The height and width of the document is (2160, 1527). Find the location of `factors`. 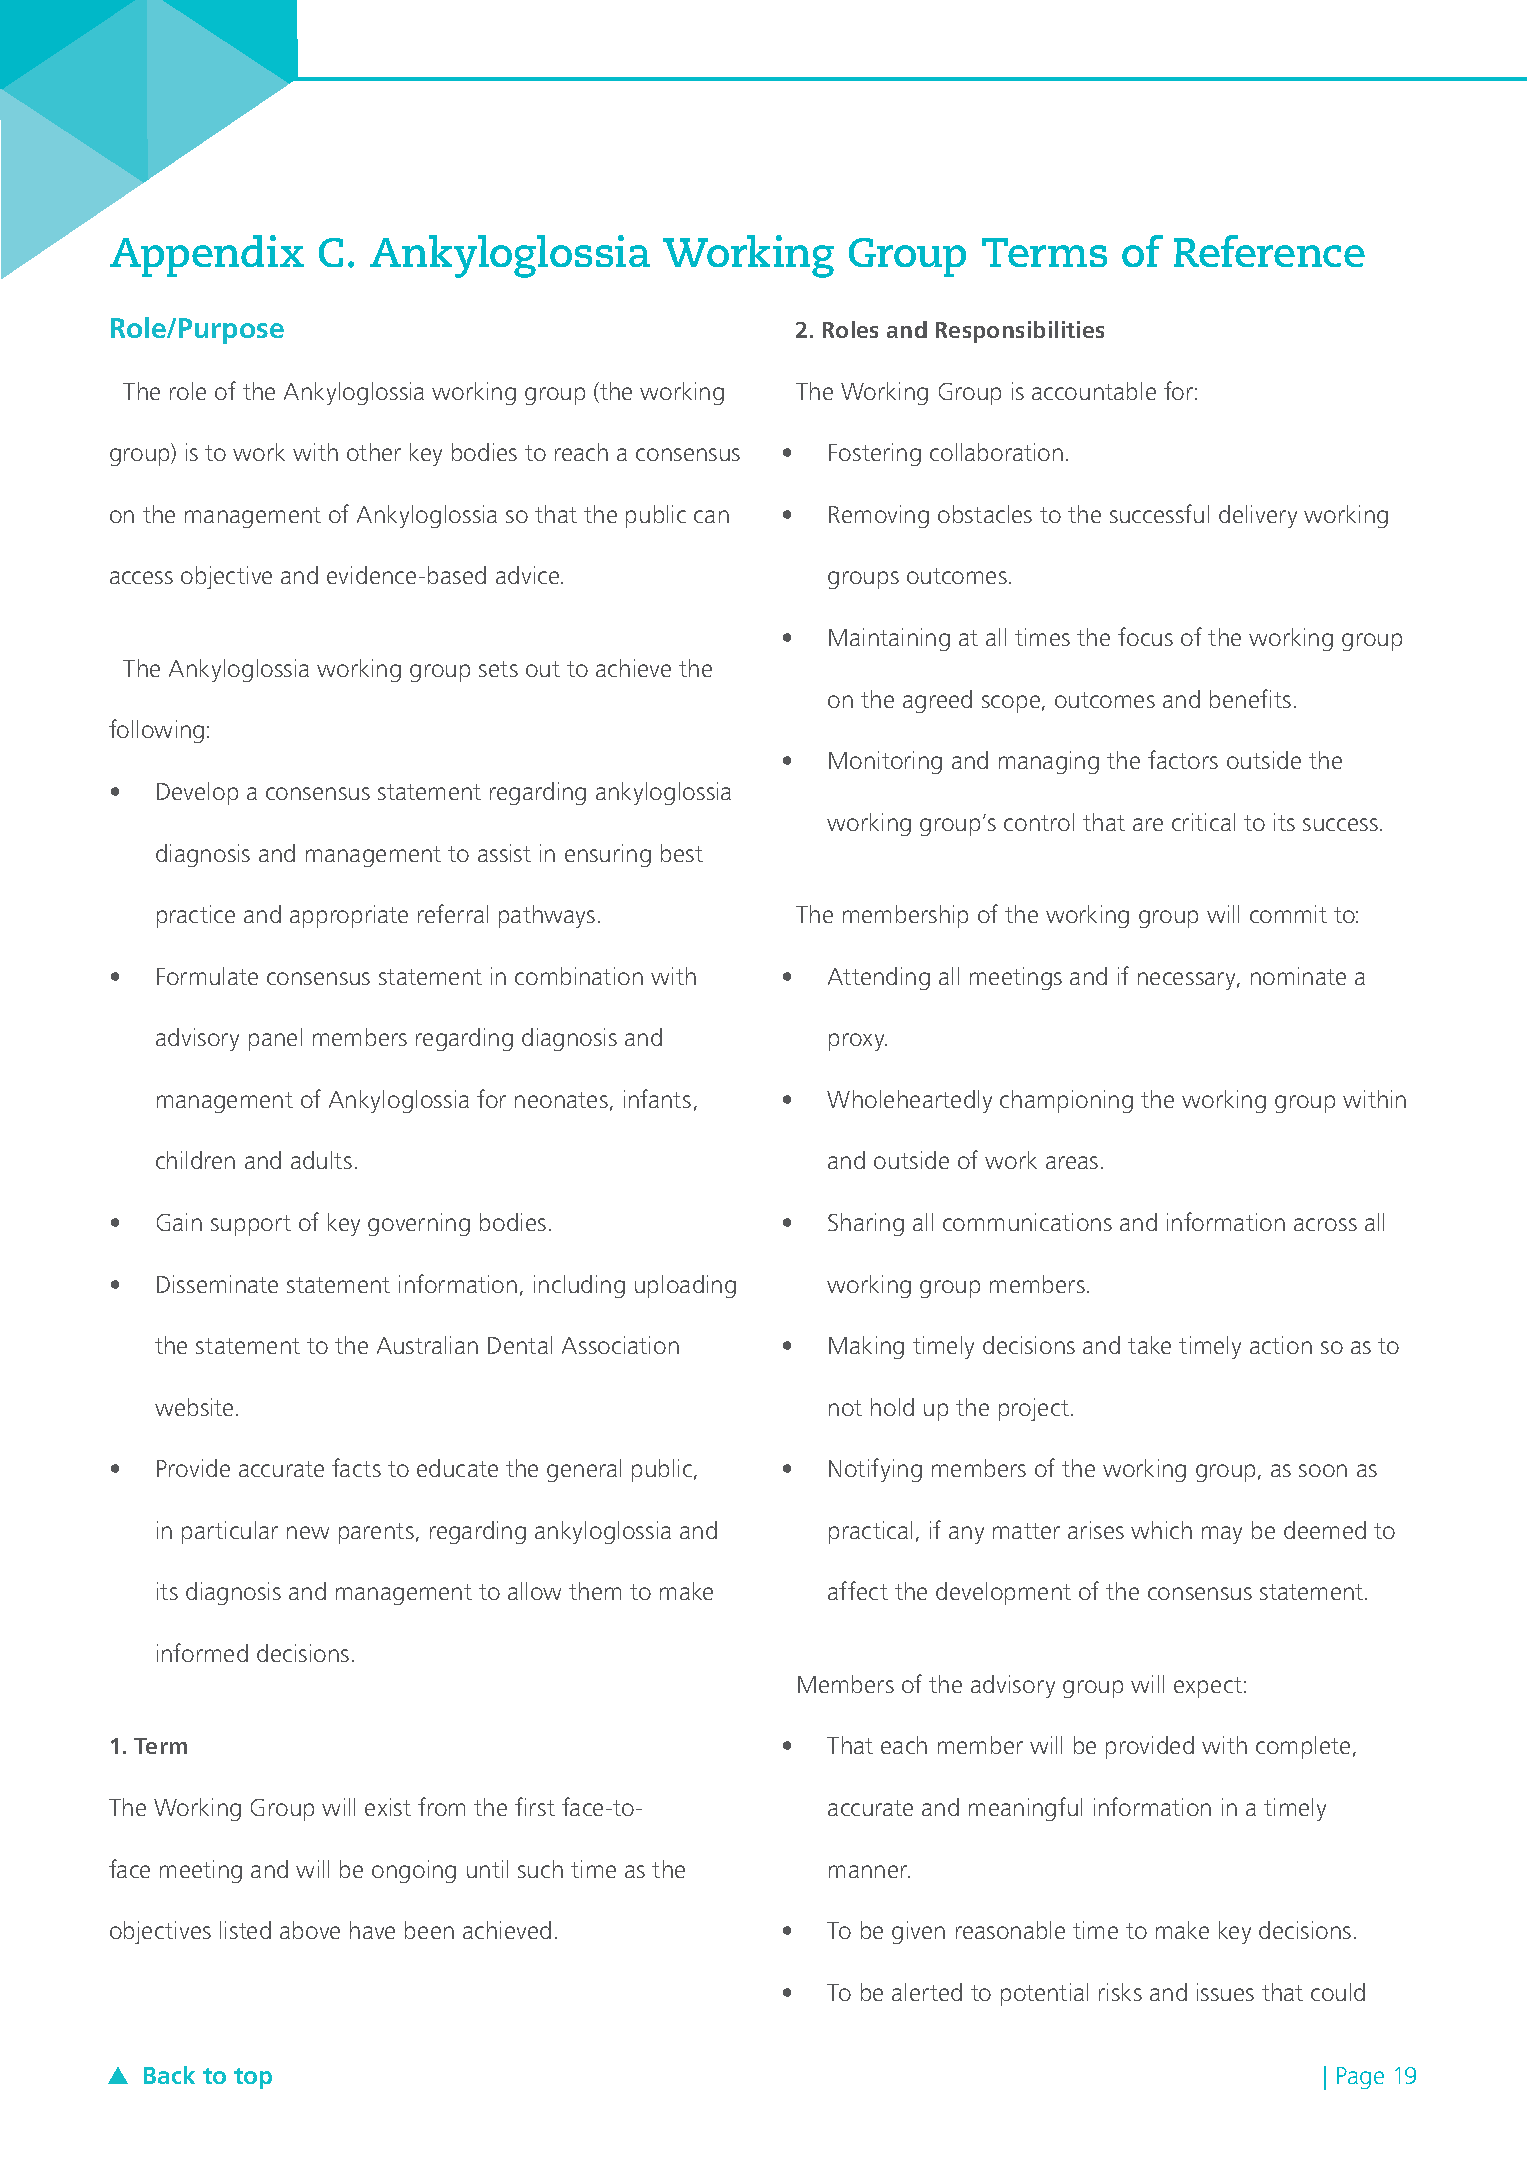

factors is located at coordinates (1183, 759).
